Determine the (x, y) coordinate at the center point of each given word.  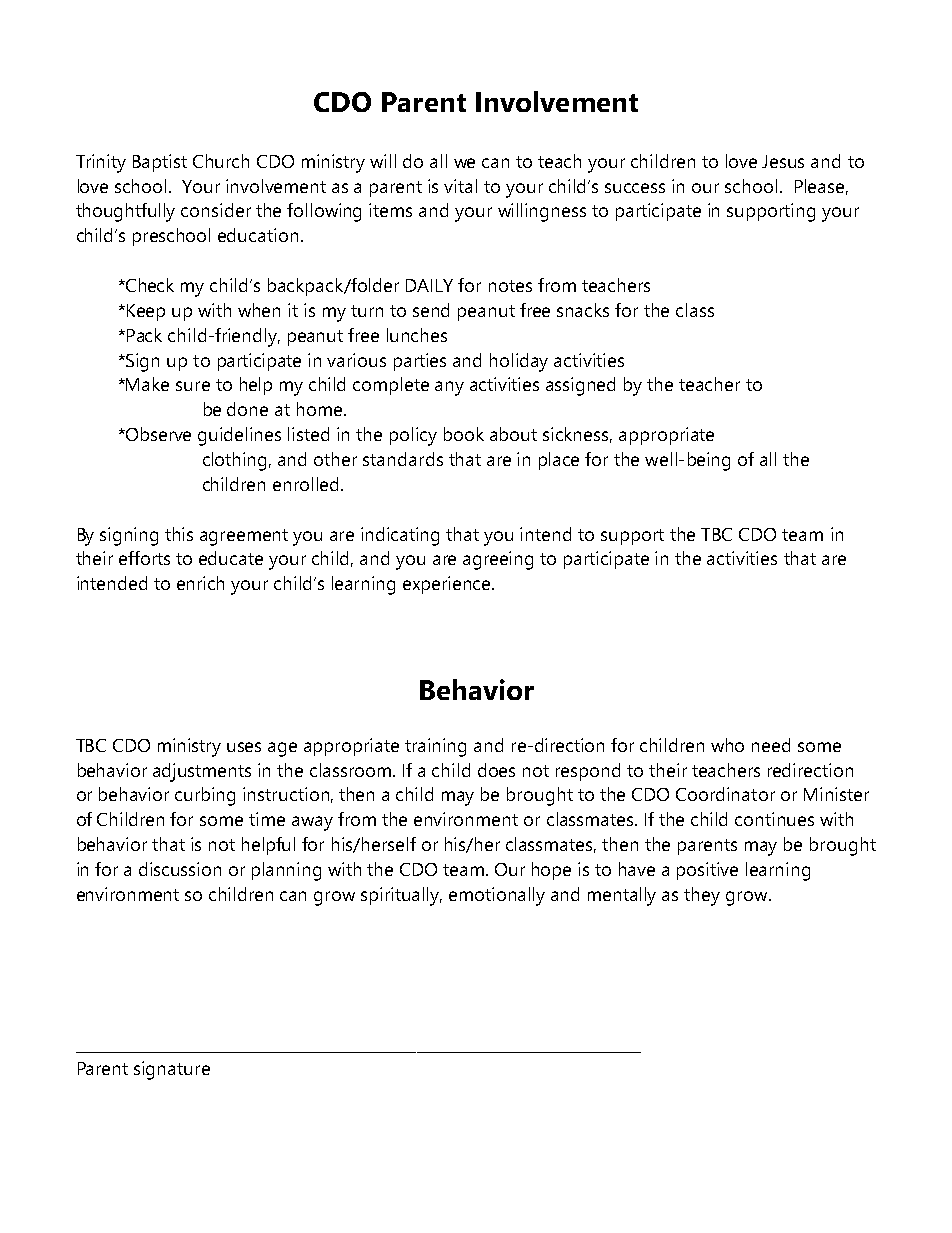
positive (707, 871)
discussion (180, 869)
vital (460, 186)
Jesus (783, 161)
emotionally (497, 896)
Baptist (160, 163)
